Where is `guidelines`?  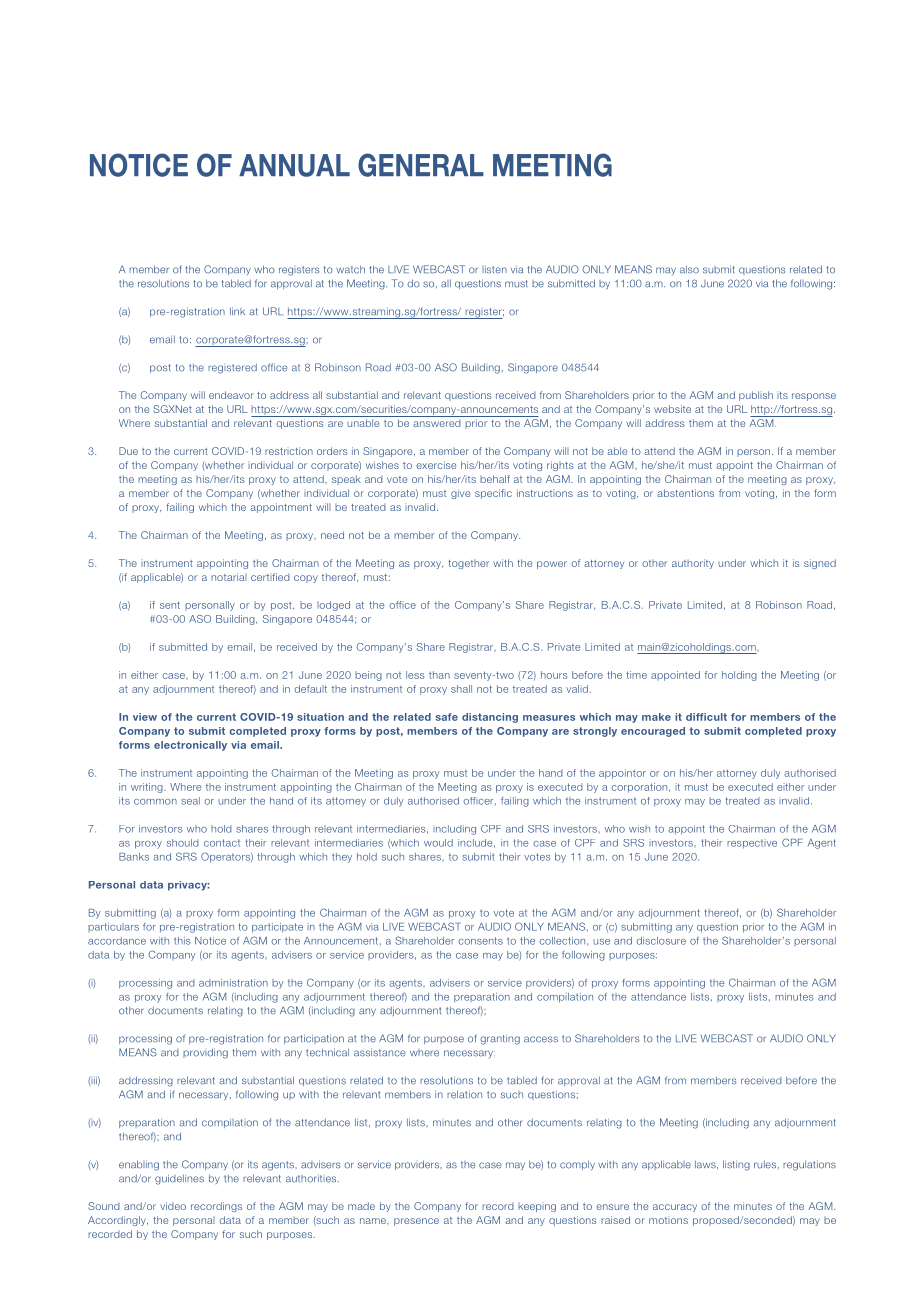 guidelines is located at coordinates (179, 1179).
